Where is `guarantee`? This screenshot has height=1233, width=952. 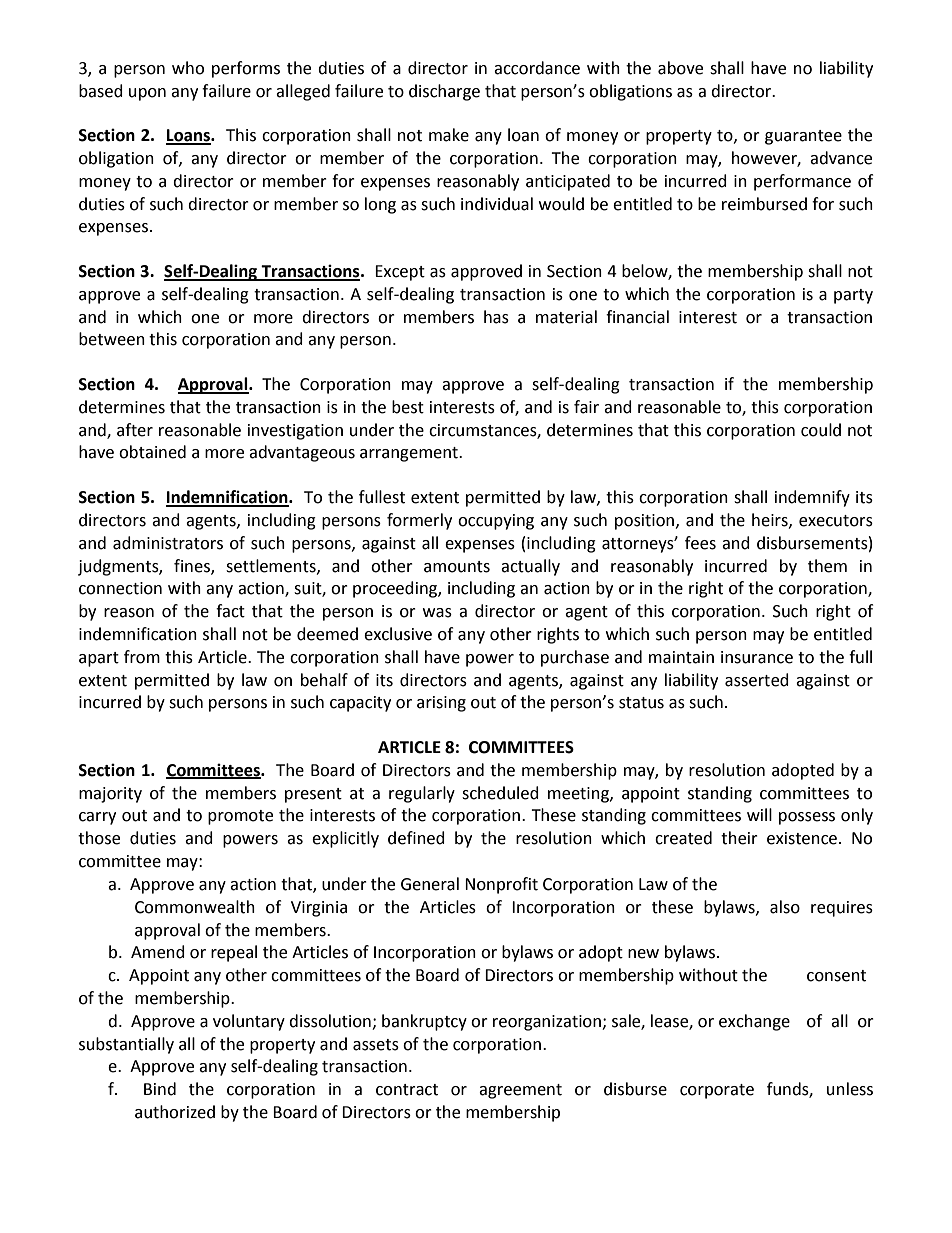
guarantee is located at coordinates (803, 137).
